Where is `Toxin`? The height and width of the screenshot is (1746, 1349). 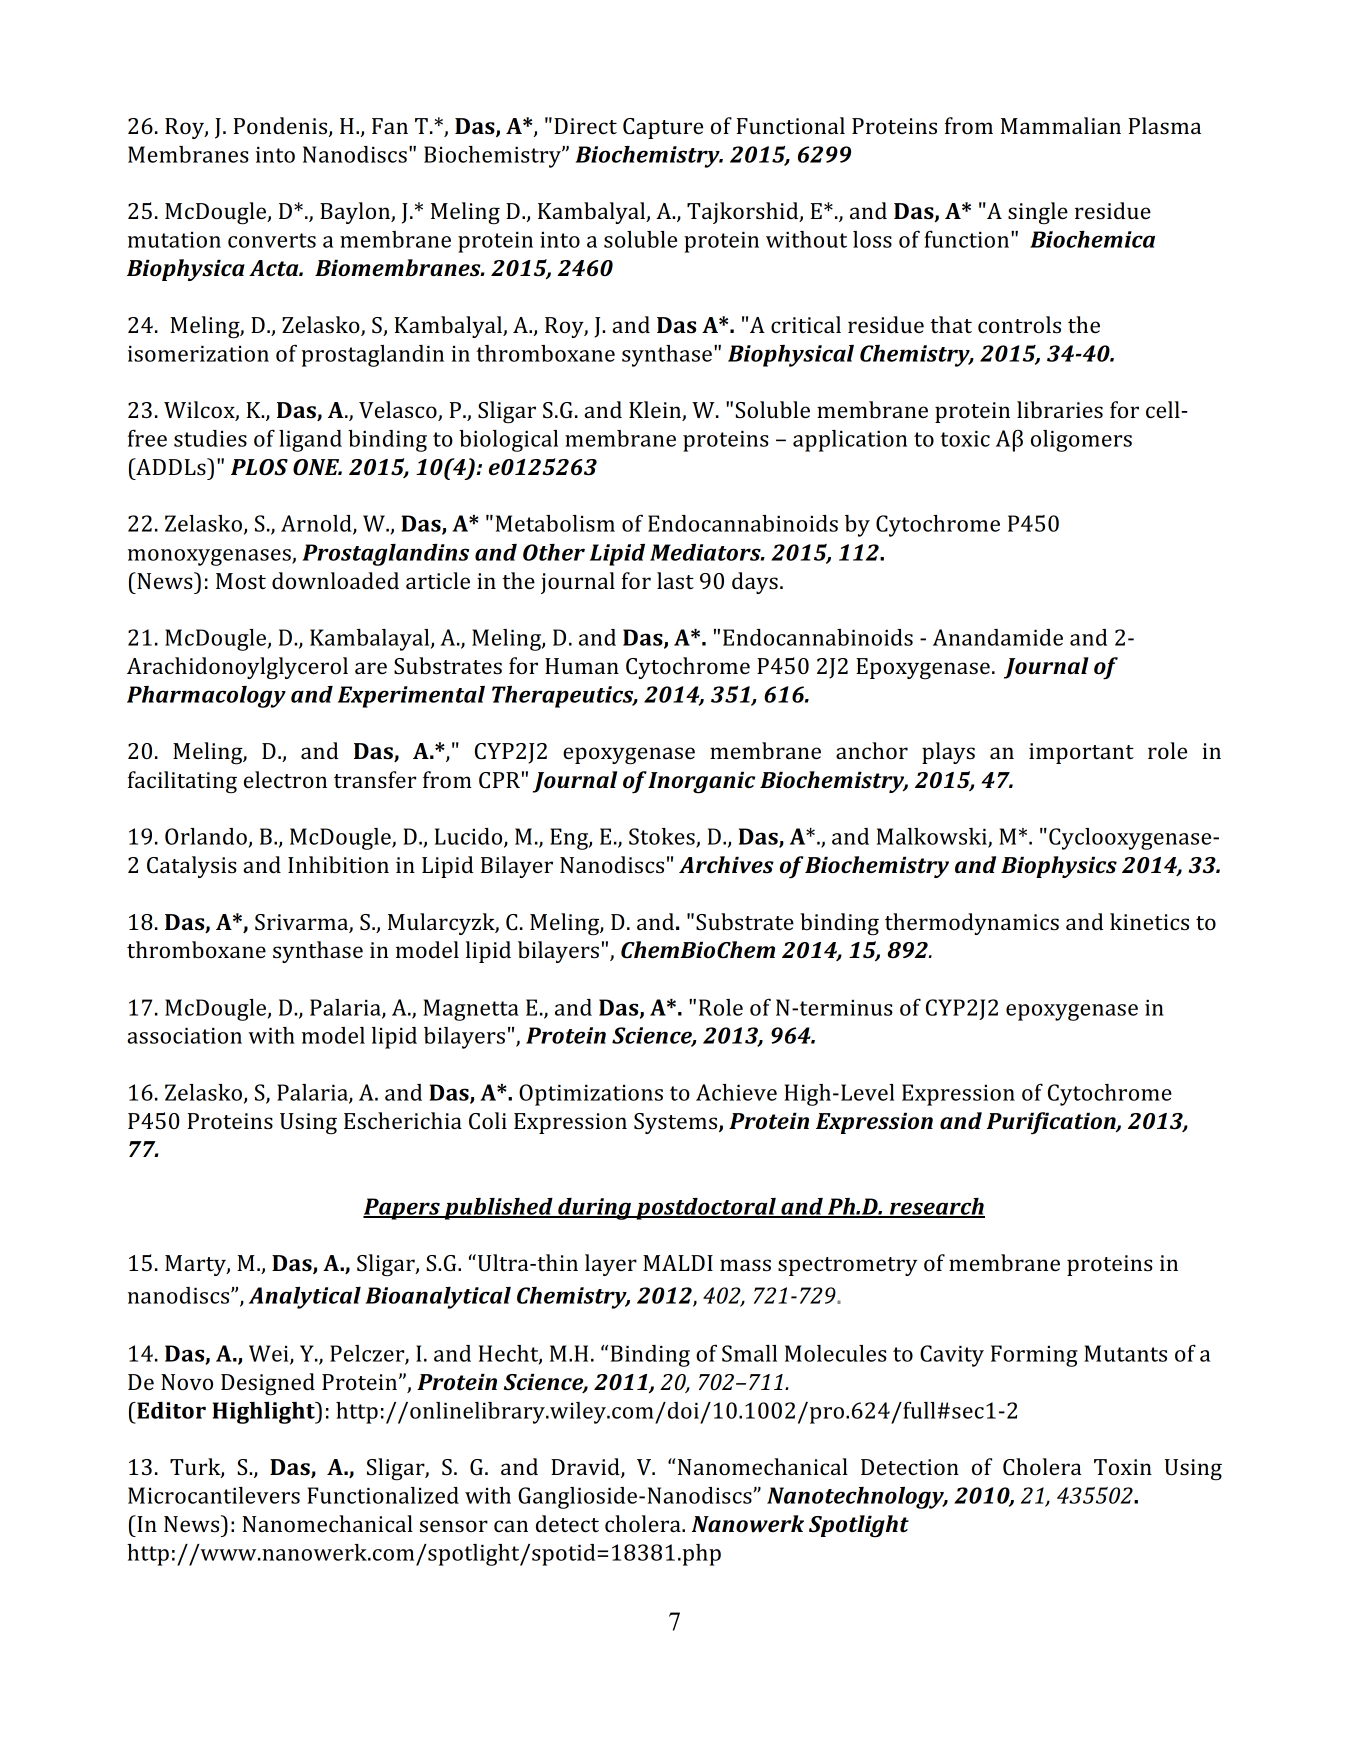 Toxin is located at coordinates (1123, 1467).
